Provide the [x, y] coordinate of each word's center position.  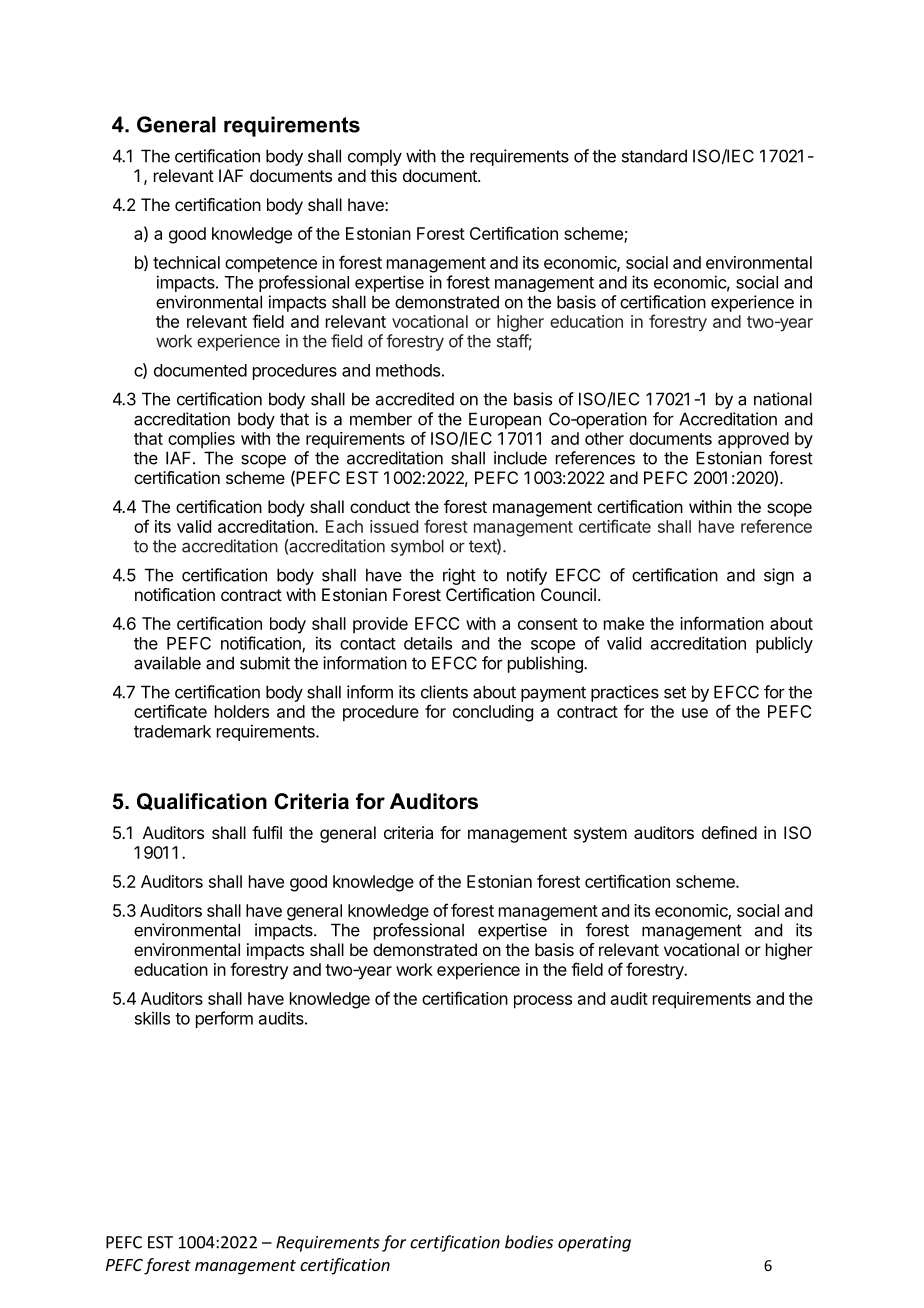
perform [224, 1019]
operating [594, 1244]
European [505, 420]
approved [753, 440]
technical [186, 262]
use [695, 713]
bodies [529, 1242]
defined [729, 832]
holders [242, 711]
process [543, 1002]
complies [201, 440]
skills [152, 1018]
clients [444, 692]
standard [654, 156]
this [383, 175]
